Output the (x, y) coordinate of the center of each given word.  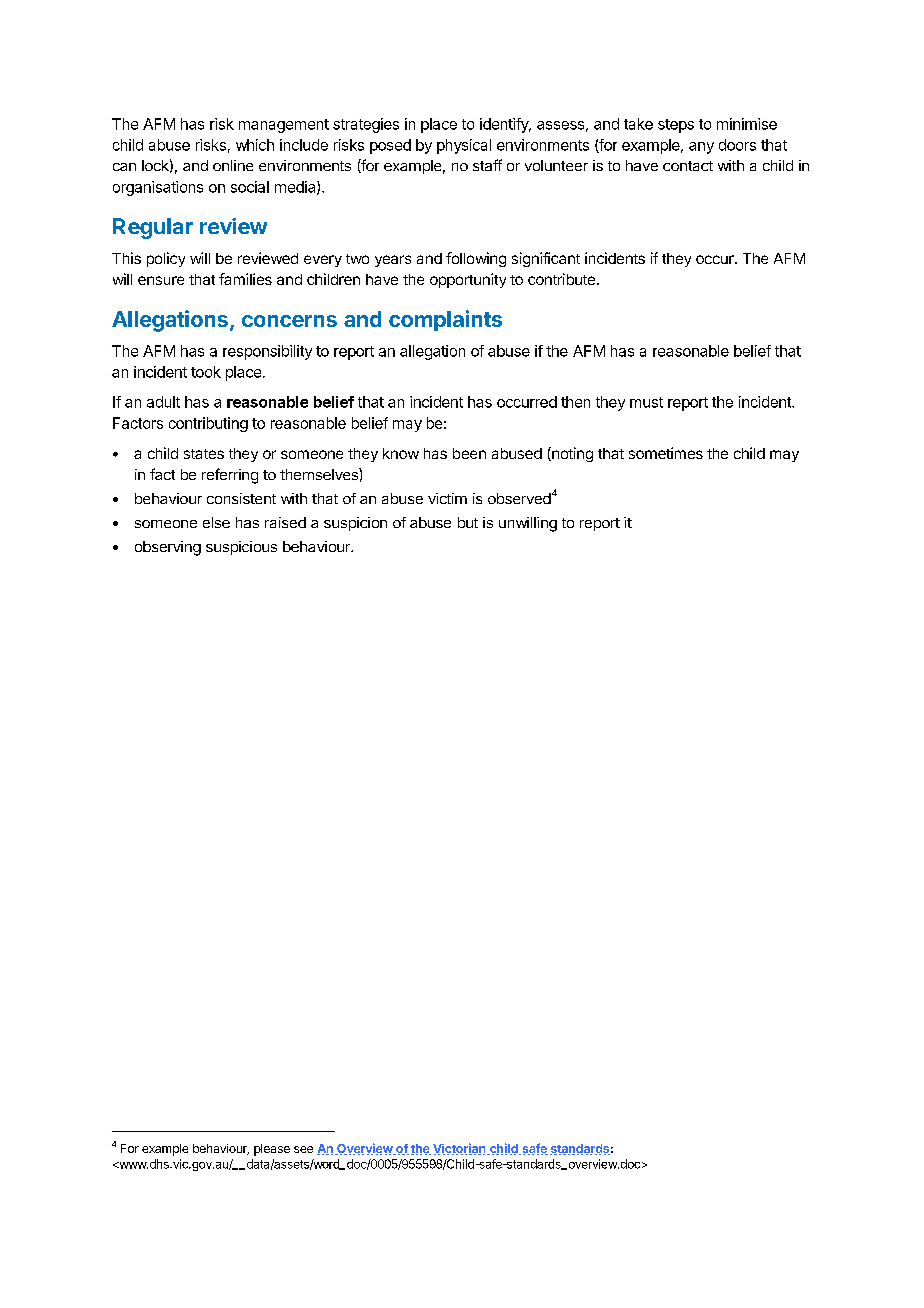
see (303, 1149)
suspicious (241, 548)
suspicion (355, 524)
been (469, 453)
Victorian (460, 1149)
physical (464, 146)
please (272, 1150)
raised (285, 522)
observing (168, 548)
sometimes (666, 453)
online (233, 165)
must (646, 402)
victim (447, 498)
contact (688, 166)
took (206, 372)
